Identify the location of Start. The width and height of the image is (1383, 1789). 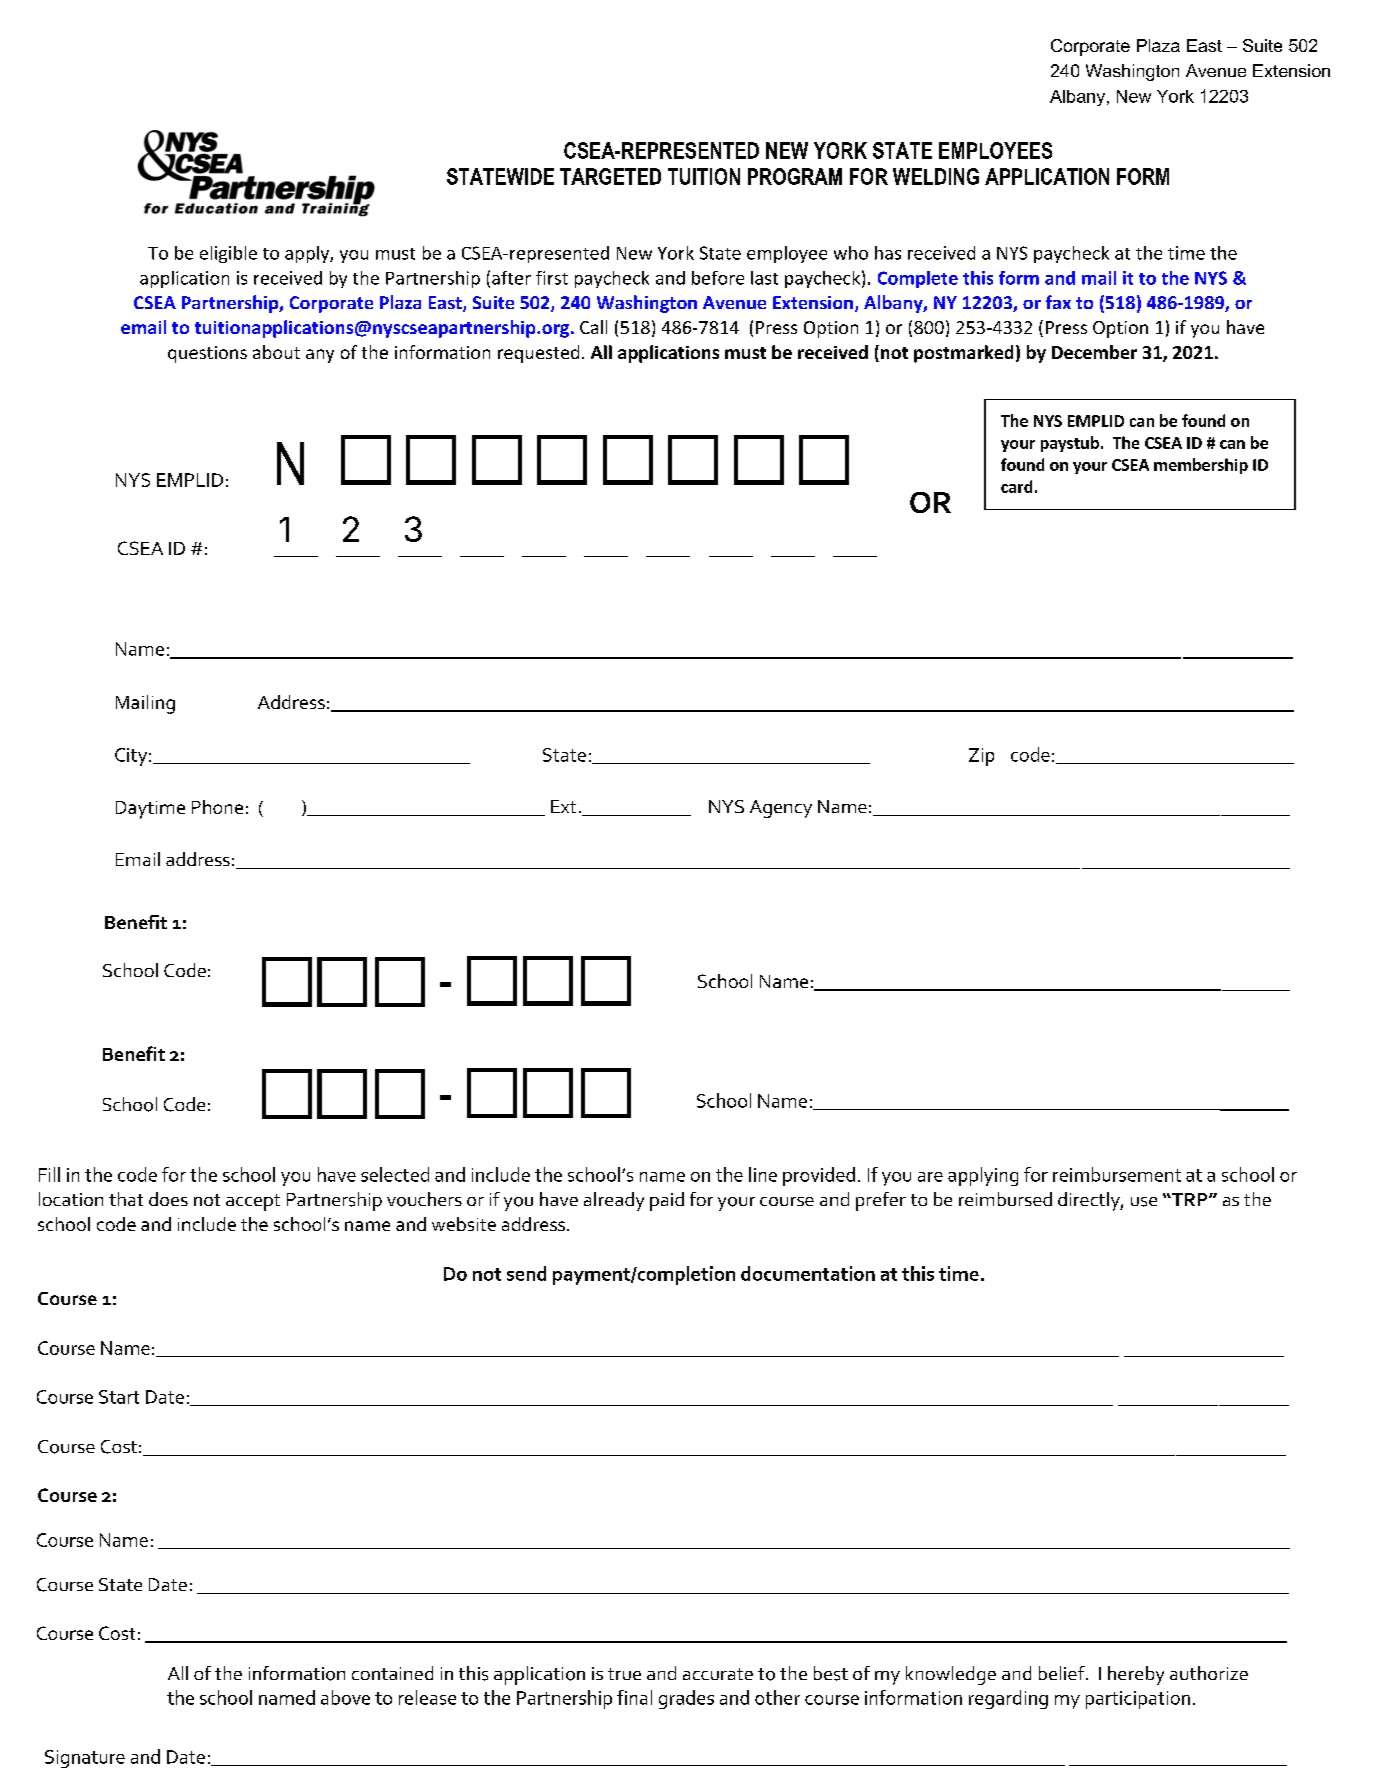
(119, 1397).
